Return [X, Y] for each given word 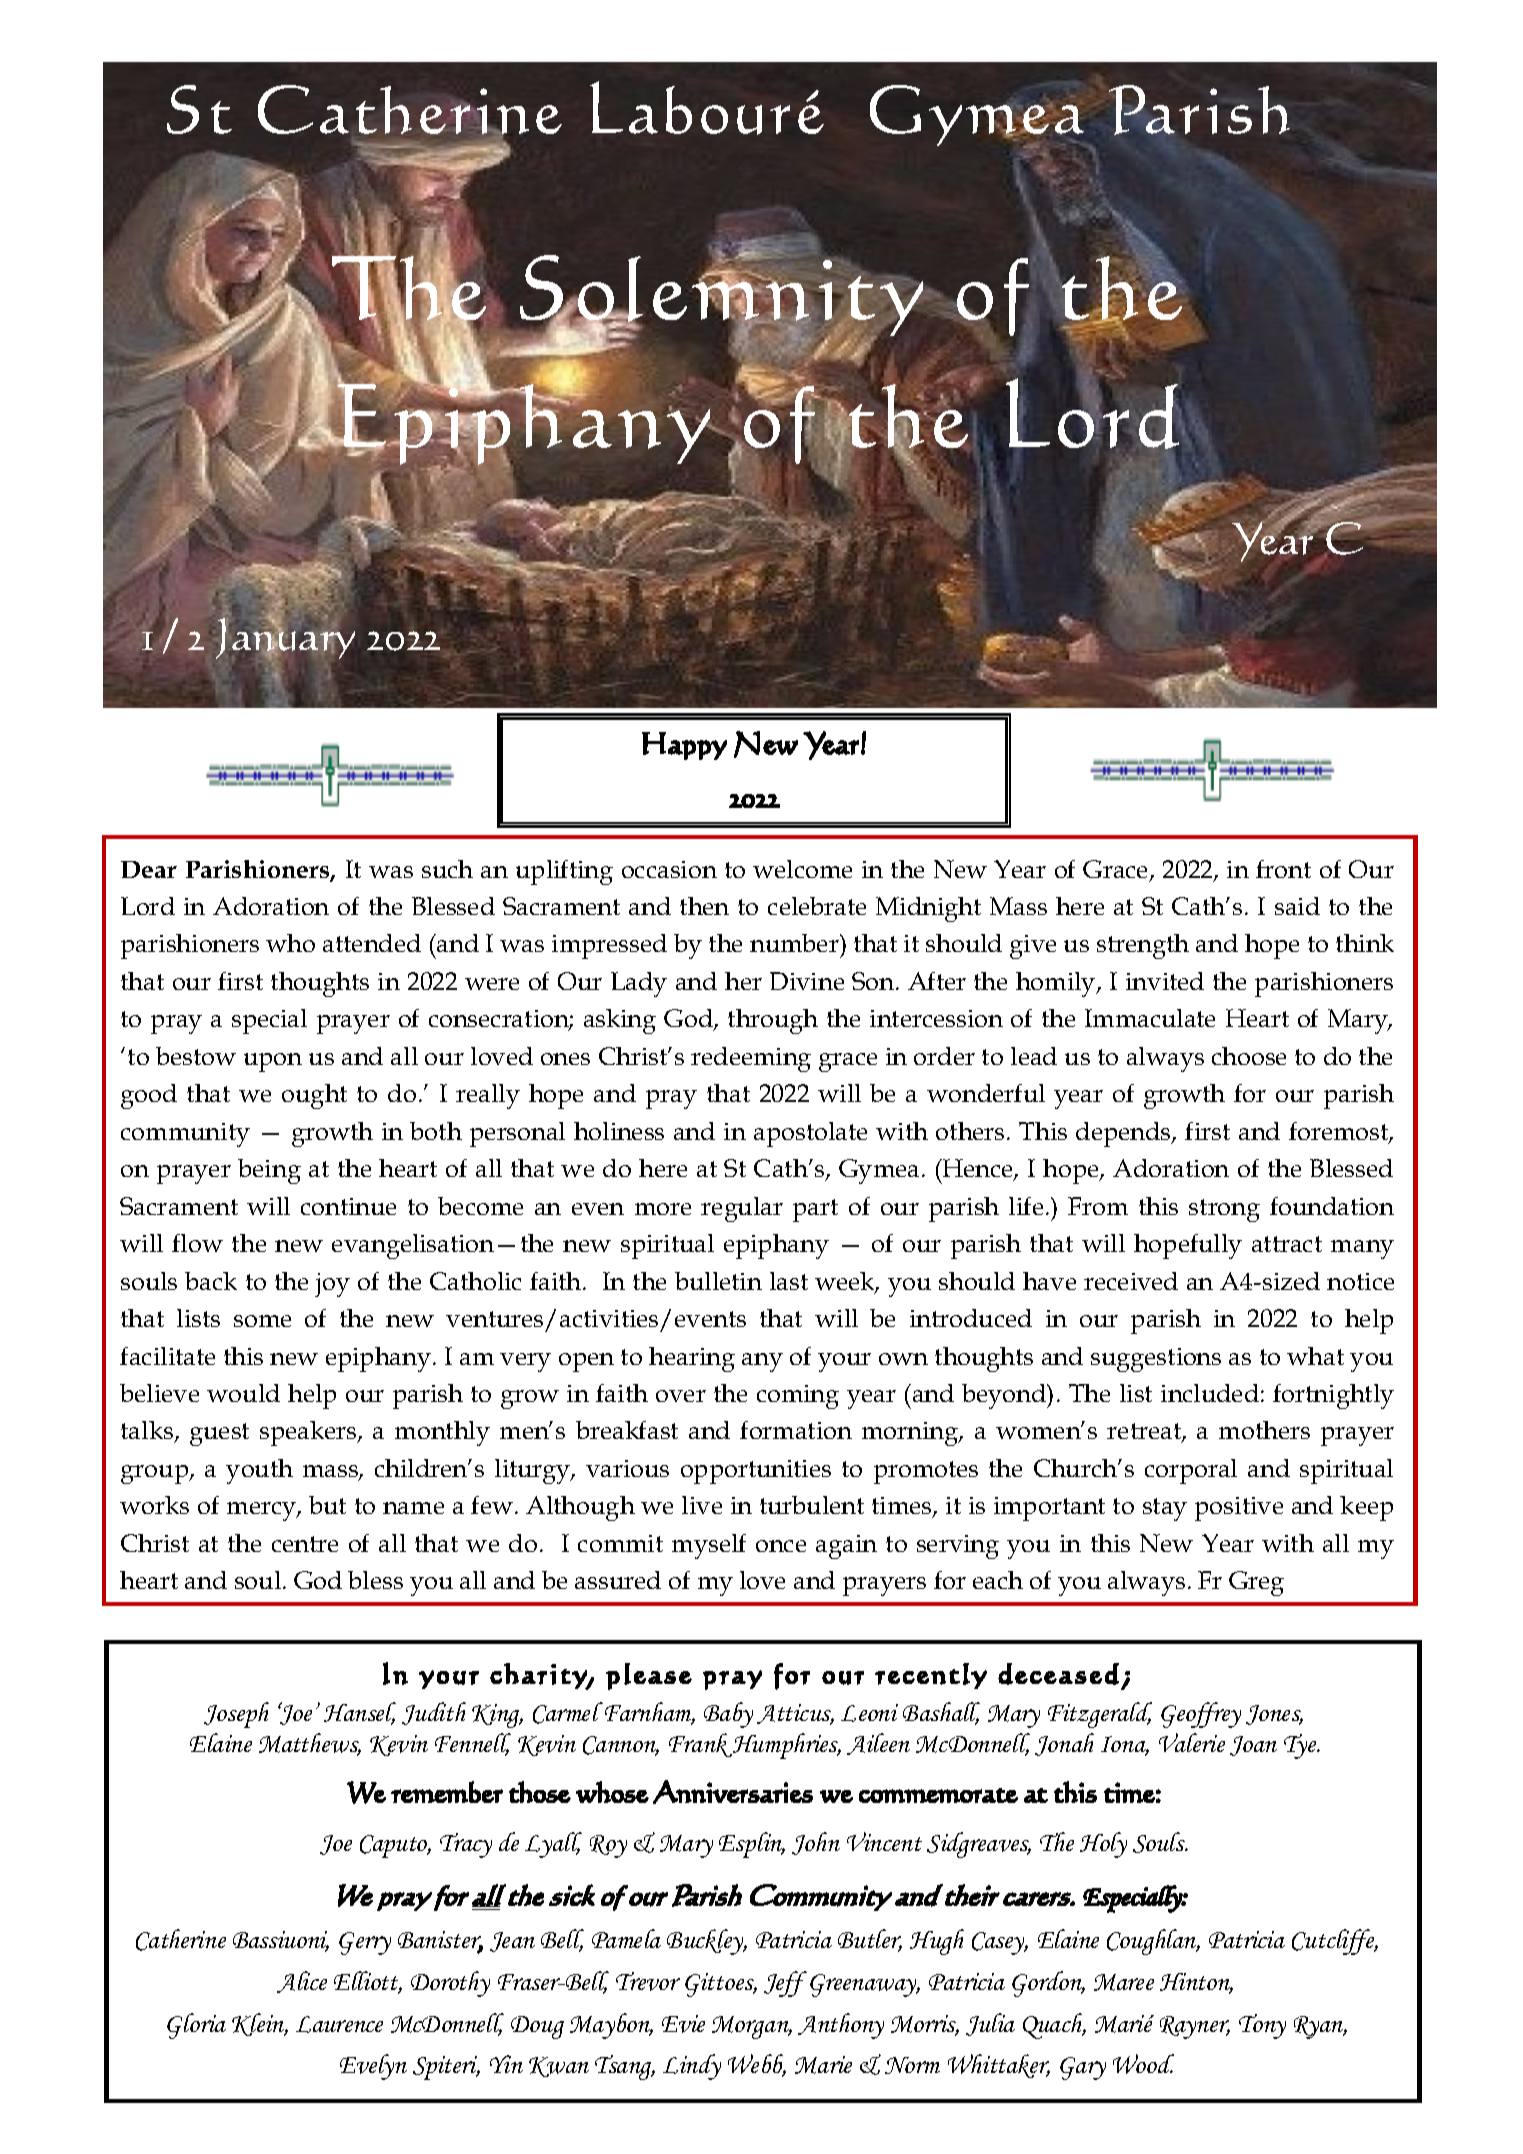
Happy [684, 746]
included [1210, 1393]
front [1283, 869]
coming [798, 1397]
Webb [757, 2065]
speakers [309, 1433]
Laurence [339, 2024]
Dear [149, 869]
